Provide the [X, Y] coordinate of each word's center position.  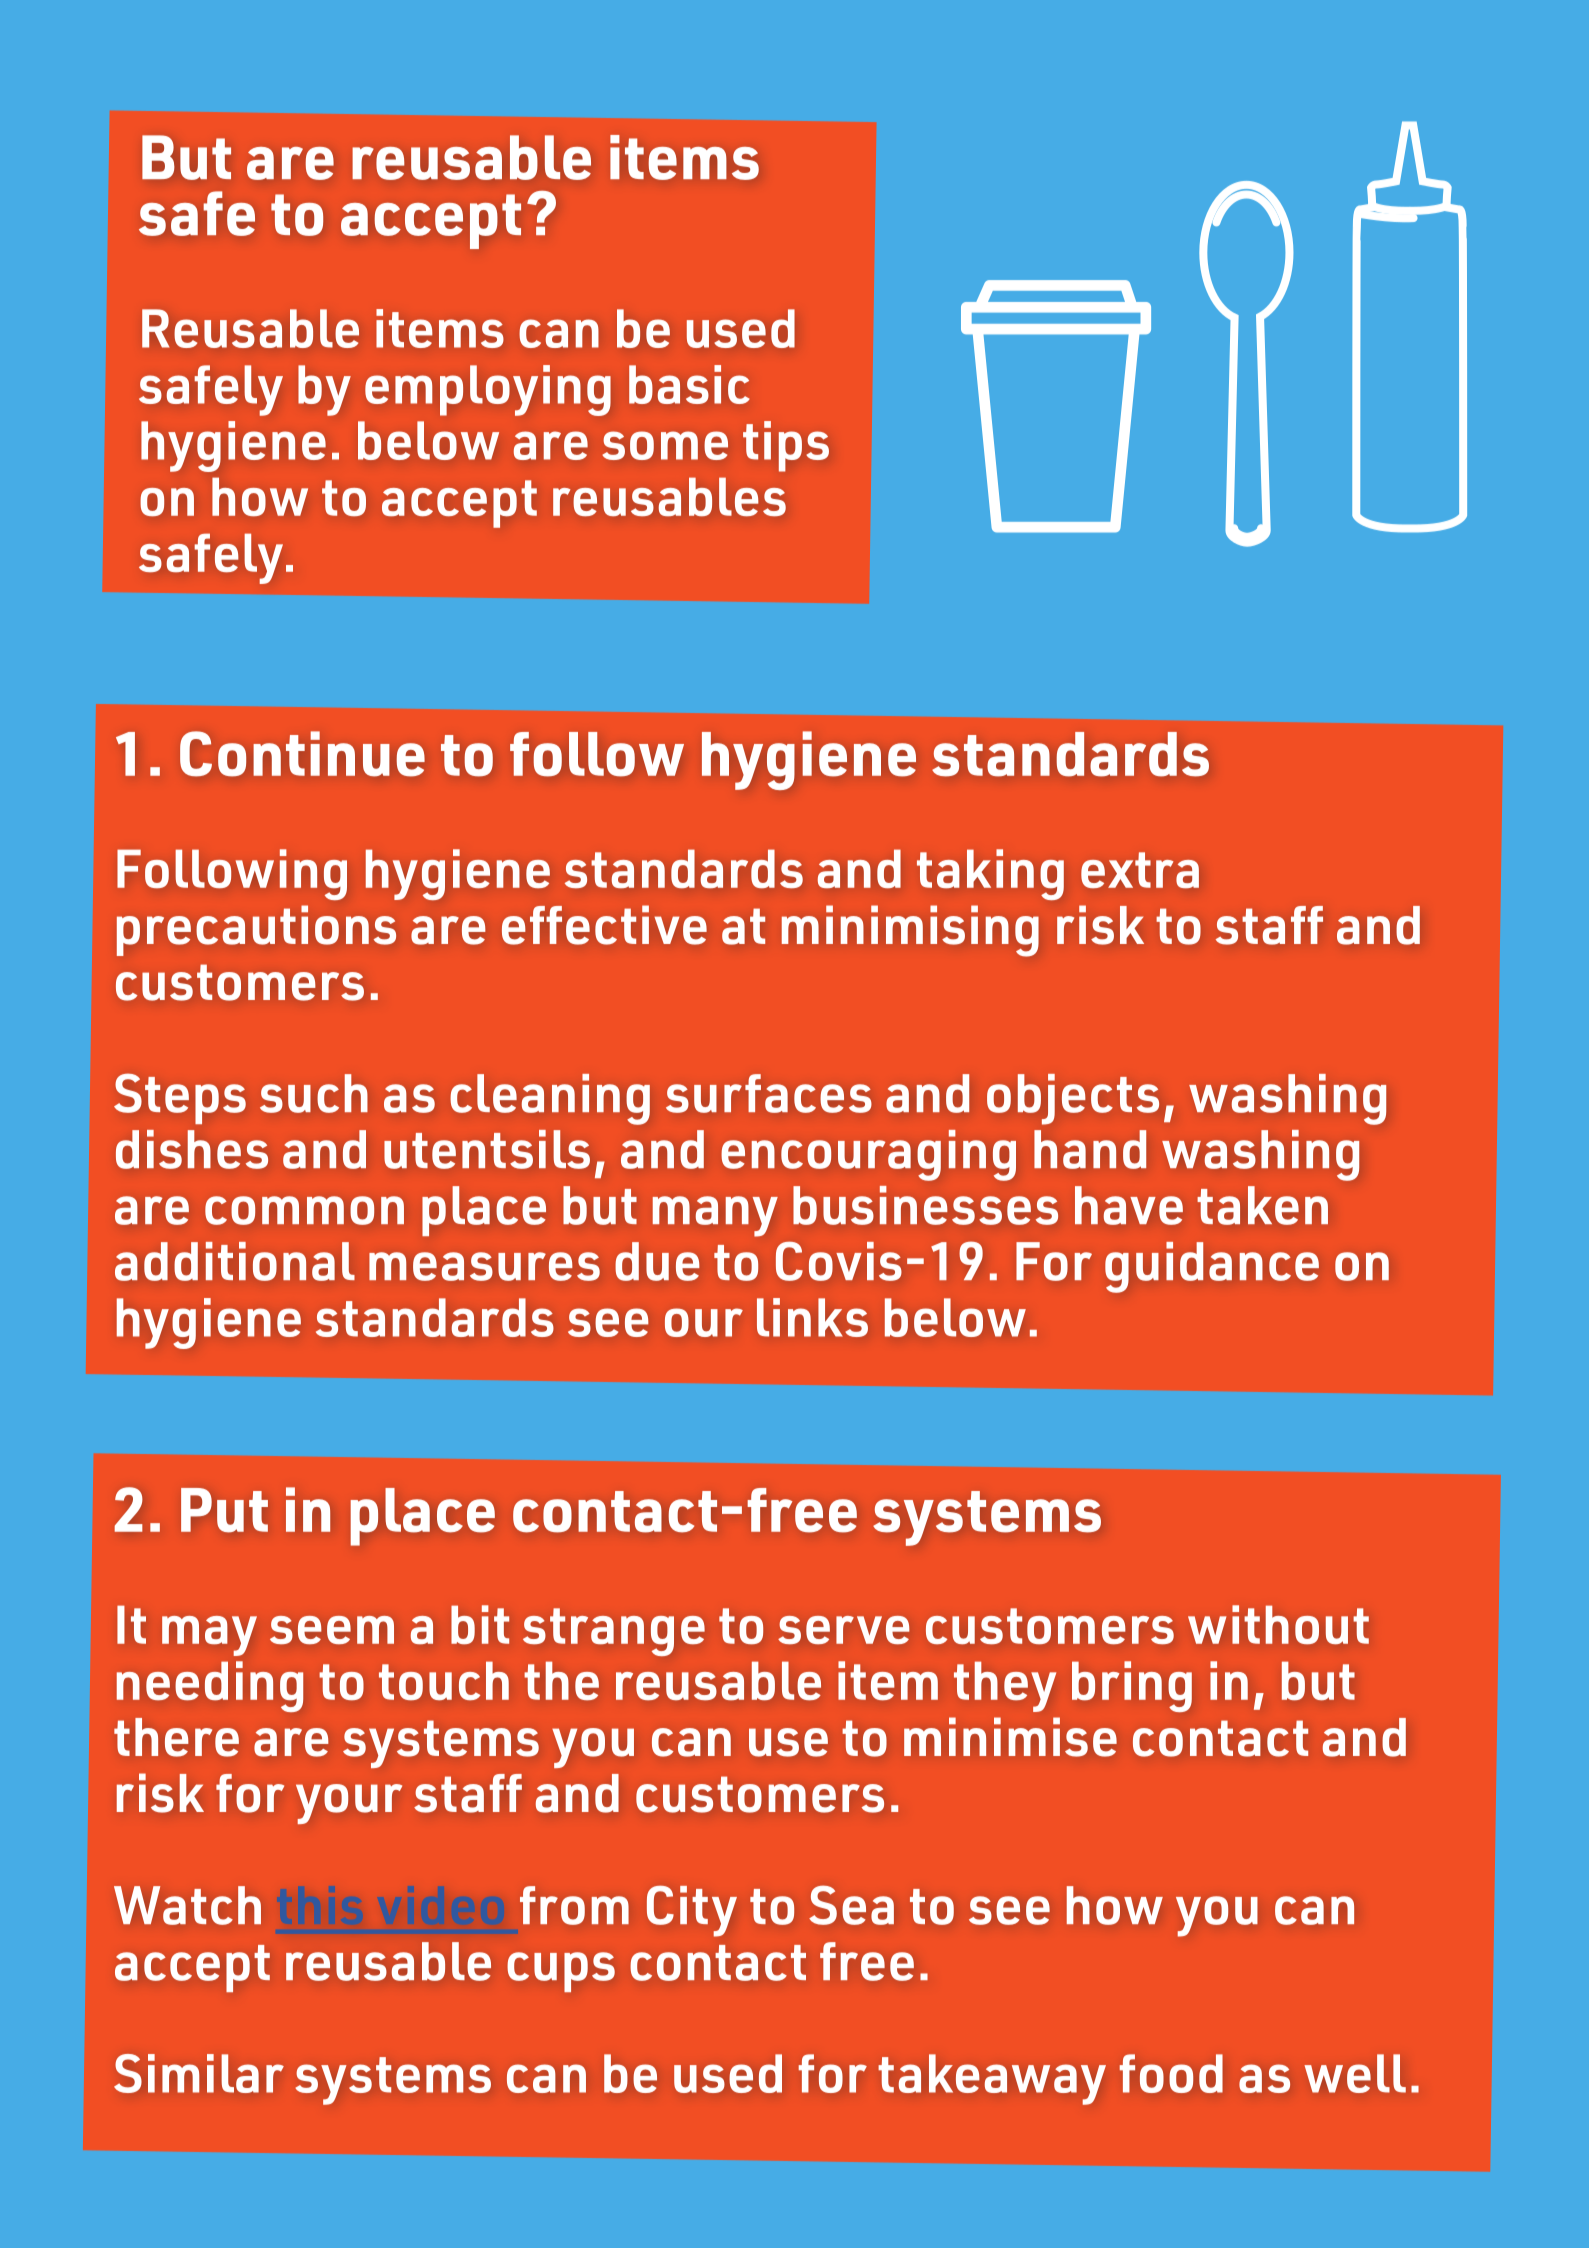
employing [488, 390]
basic [689, 384]
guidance [1212, 1267]
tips [786, 446]
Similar [199, 2073]
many [715, 1216]
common [304, 1210]
